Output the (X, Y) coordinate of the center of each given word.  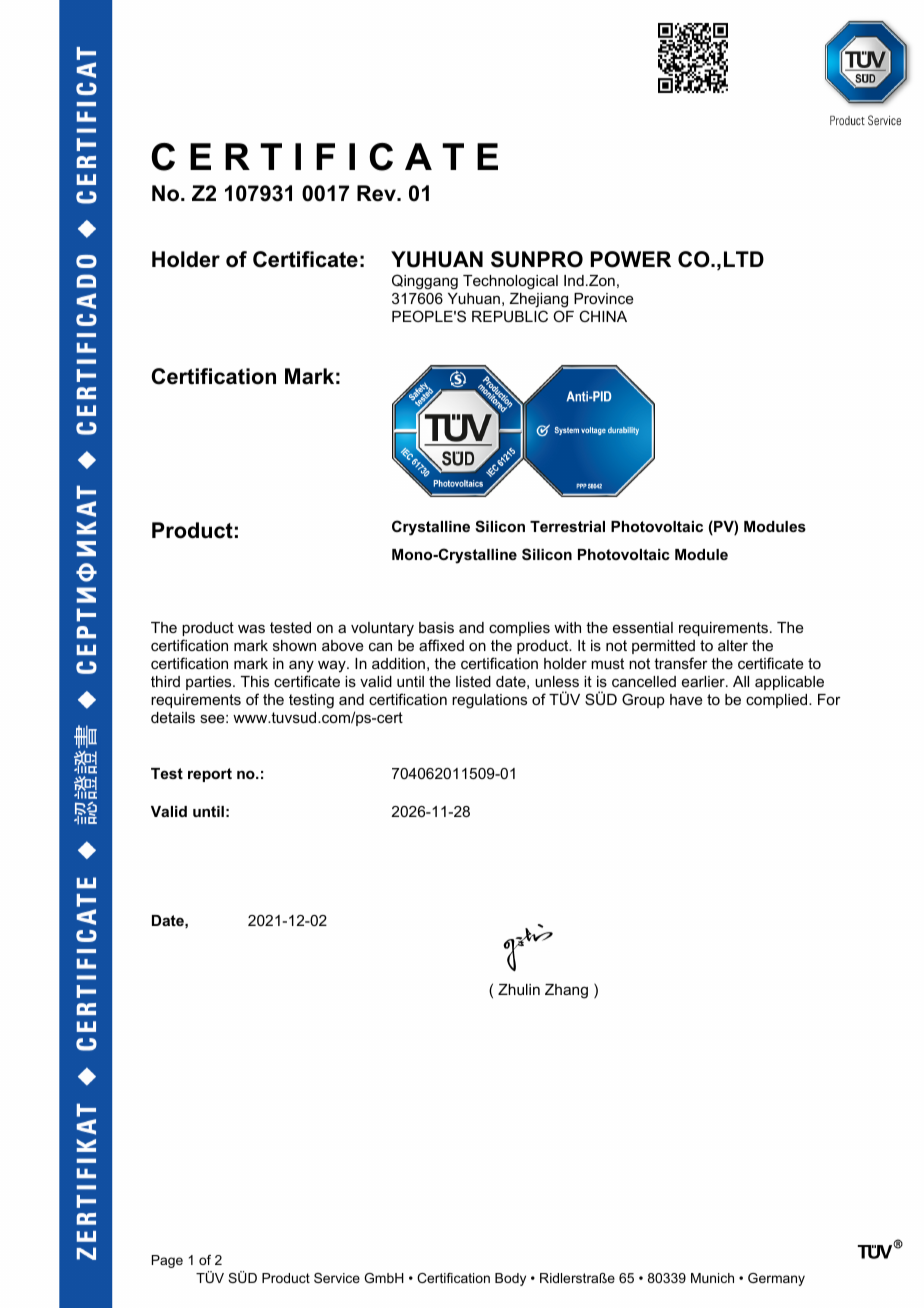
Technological (510, 282)
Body (510, 1279)
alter (733, 645)
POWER (631, 259)
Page (167, 1261)
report (210, 775)
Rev (377, 193)
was (251, 628)
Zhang (566, 991)
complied (778, 701)
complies (519, 629)
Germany (776, 1279)
